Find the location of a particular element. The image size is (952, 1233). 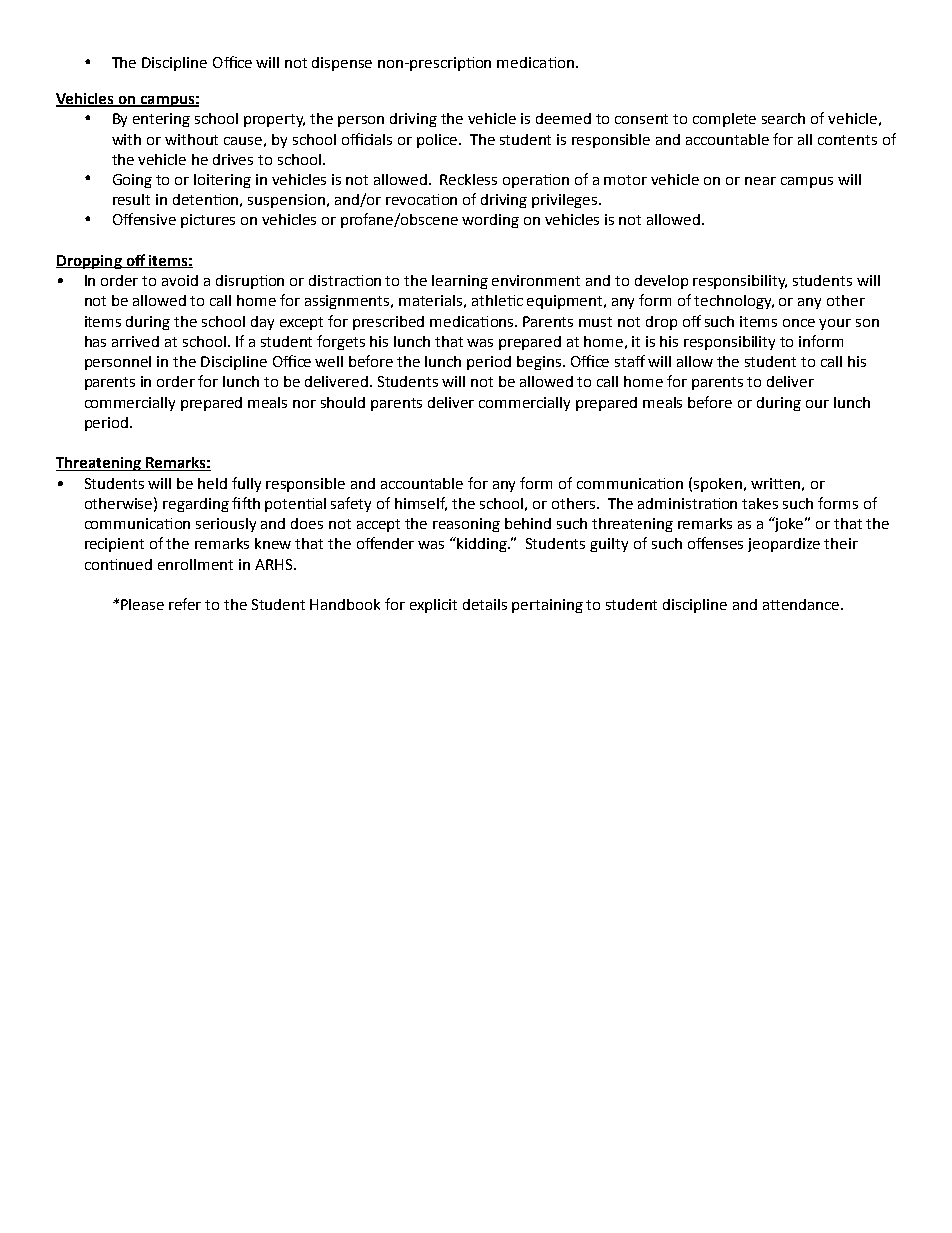

dispense is located at coordinates (342, 64).
